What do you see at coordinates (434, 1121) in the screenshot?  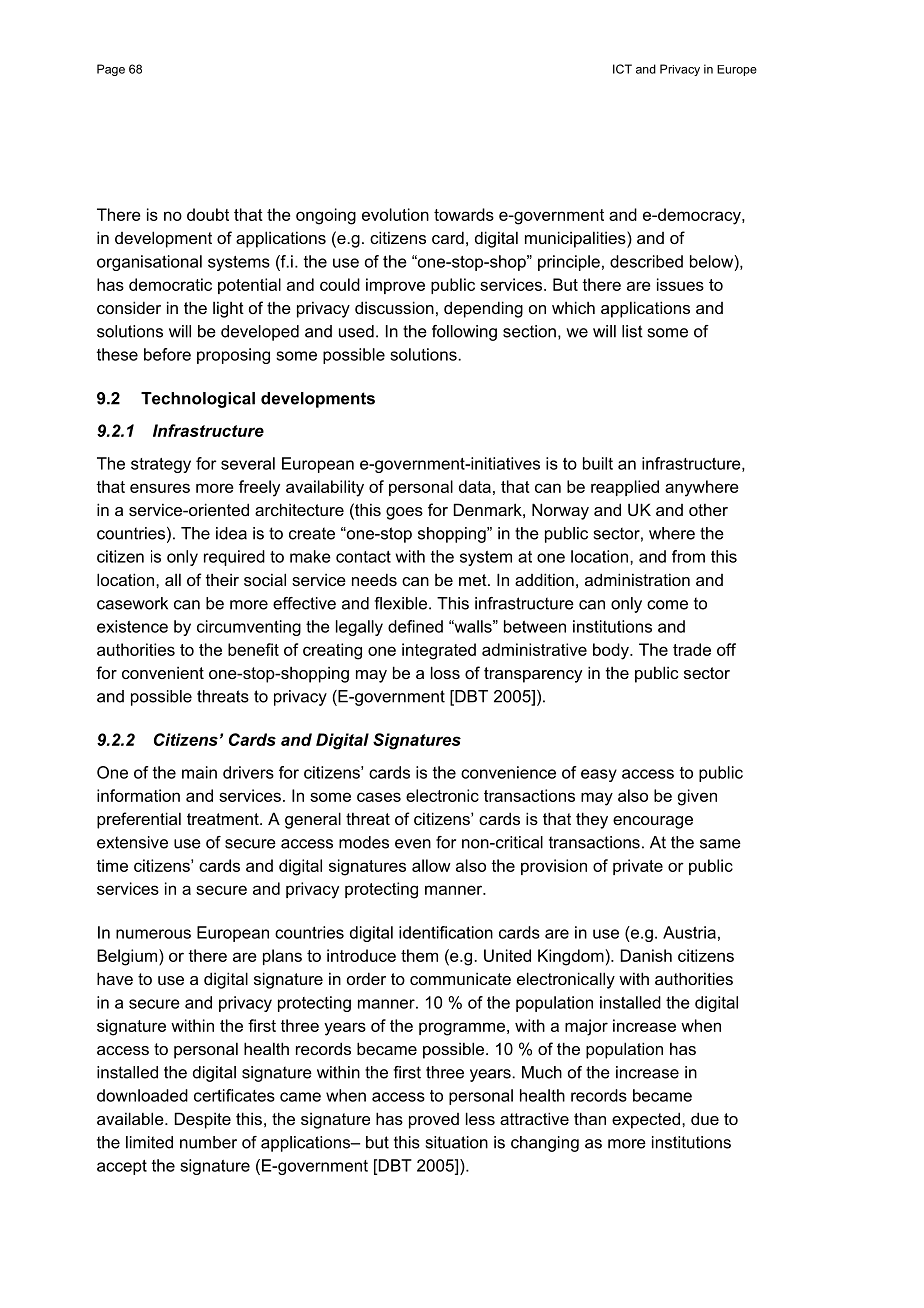 I see `proved` at bounding box center [434, 1121].
